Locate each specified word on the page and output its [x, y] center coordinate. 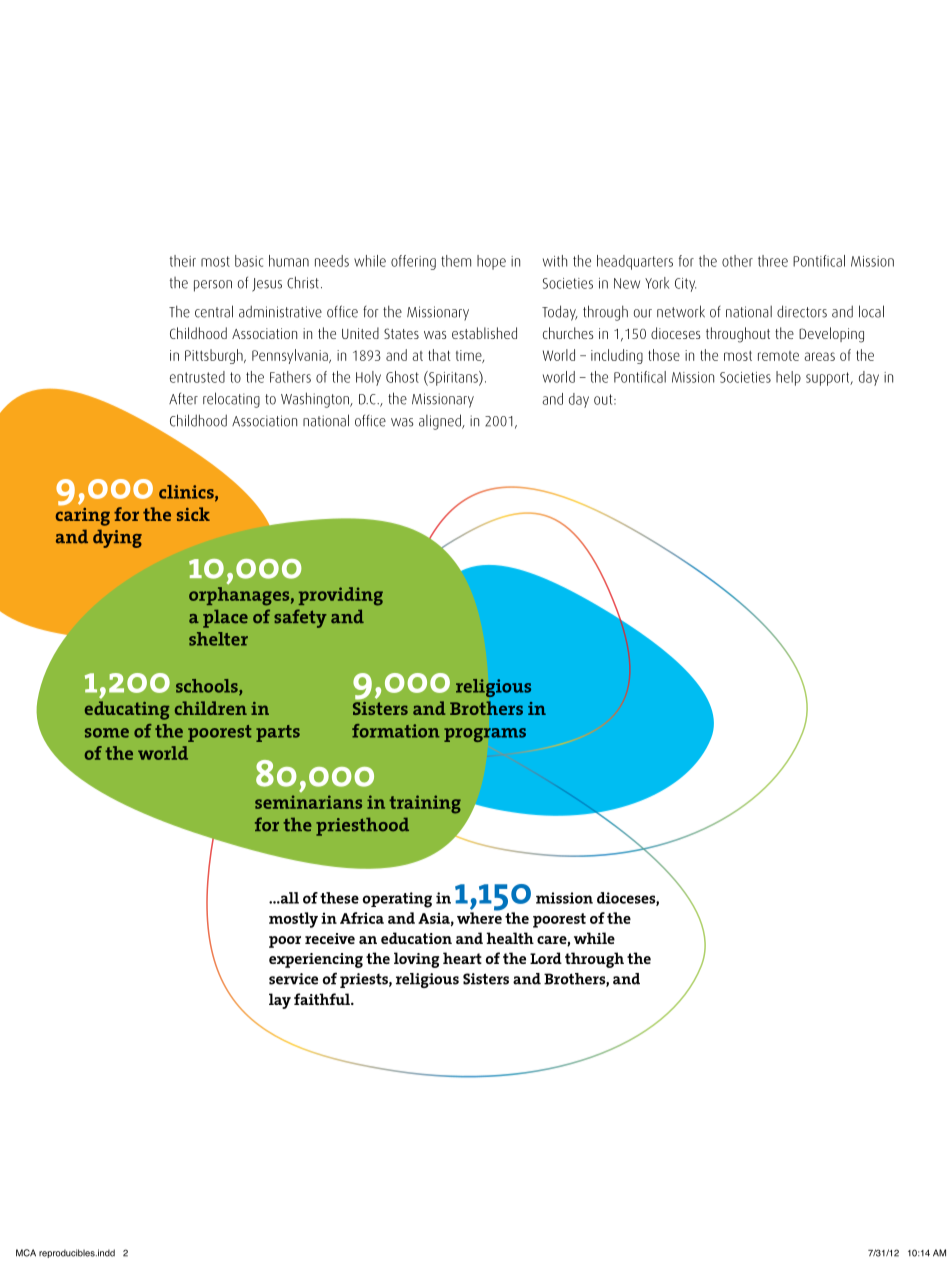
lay [280, 1001]
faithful [323, 999]
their [183, 261]
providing [341, 596]
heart [462, 958]
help [788, 378]
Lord [546, 958]
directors [802, 311]
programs [485, 735]
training [425, 804]
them [456, 261]
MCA [26, 1253]
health [510, 938]
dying [117, 538]
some [107, 733]
